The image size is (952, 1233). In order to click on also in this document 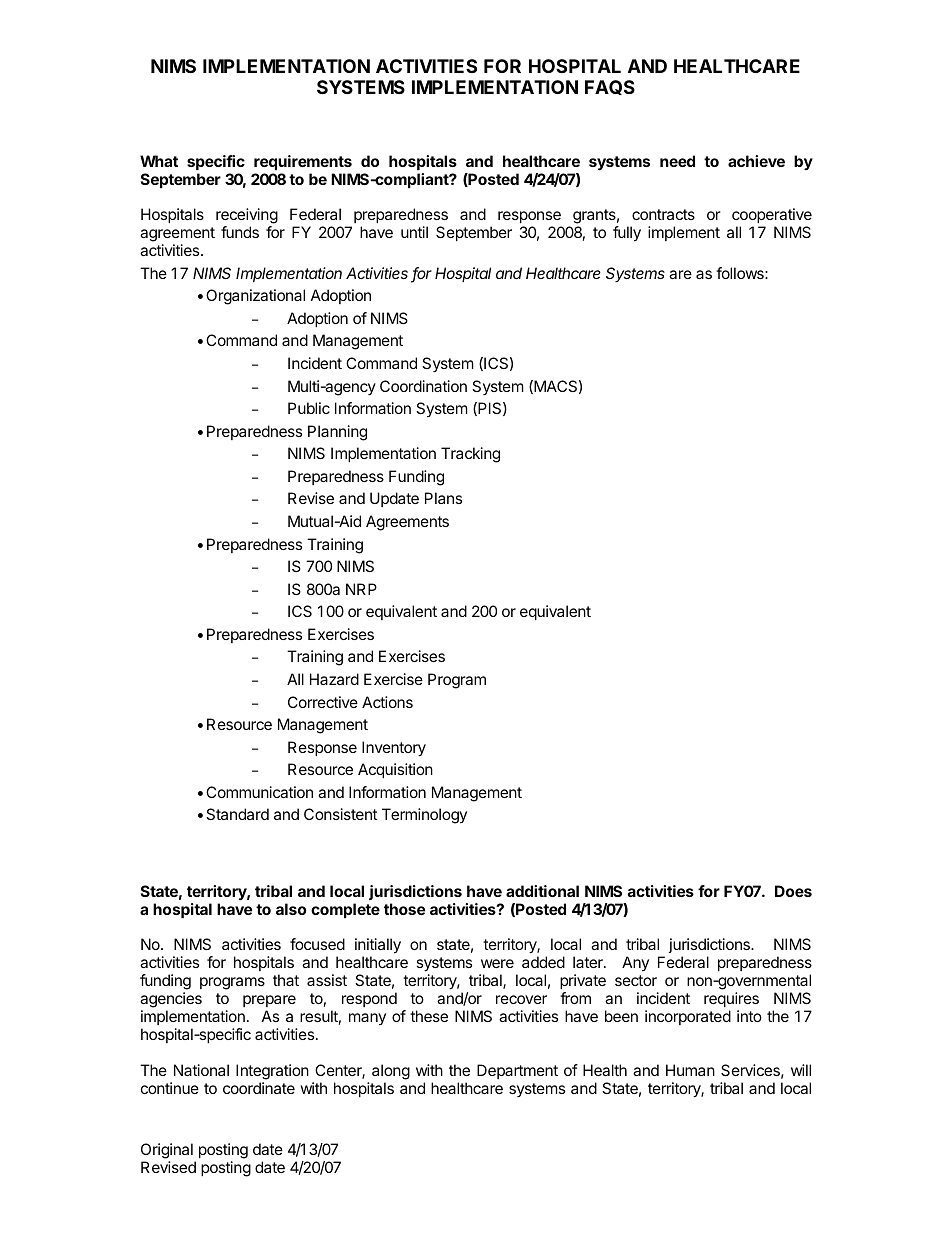, I will do `click(291, 909)`.
